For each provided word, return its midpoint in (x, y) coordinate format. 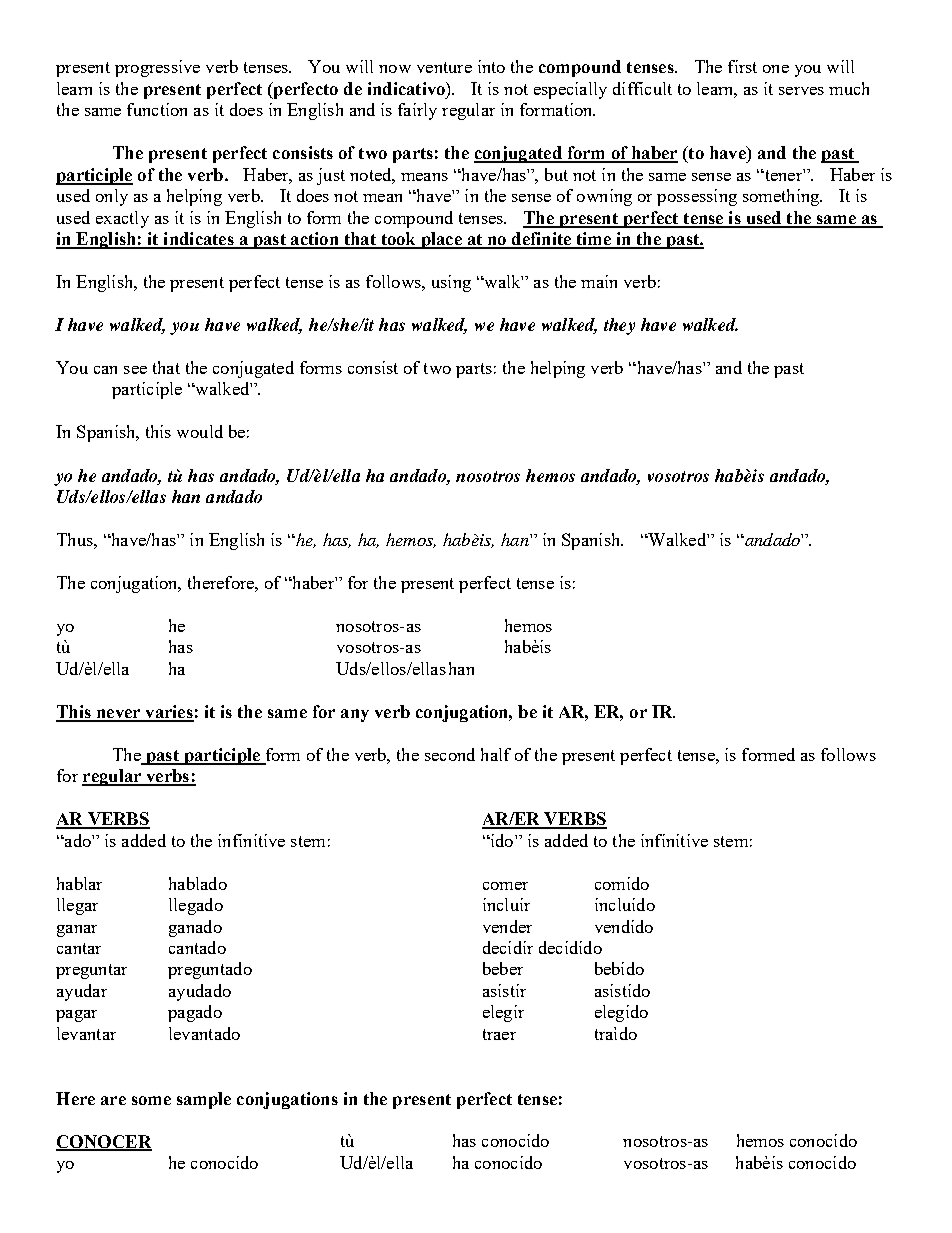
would (200, 431)
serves (801, 91)
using (451, 283)
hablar (79, 883)
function (157, 109)
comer (505, 886)
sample (204, 1100)
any (355, 715)
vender (507, 926)
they (619, 326)
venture (444, 67)
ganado (195, 928)
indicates (198, 240)
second (450, 754)
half (496, 754)
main (599, 281)
